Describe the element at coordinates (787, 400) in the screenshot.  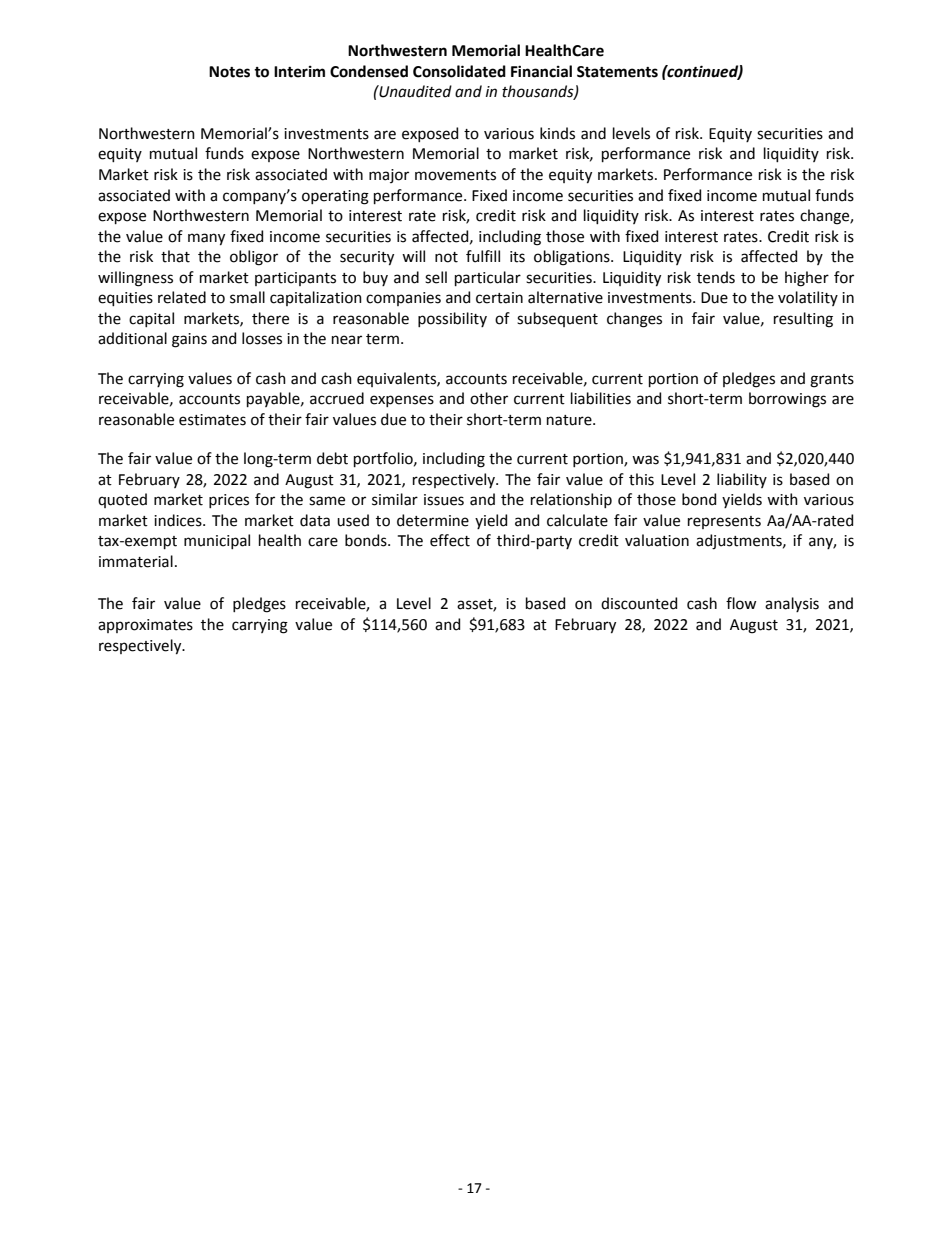
I see `borrowings` at that location.
